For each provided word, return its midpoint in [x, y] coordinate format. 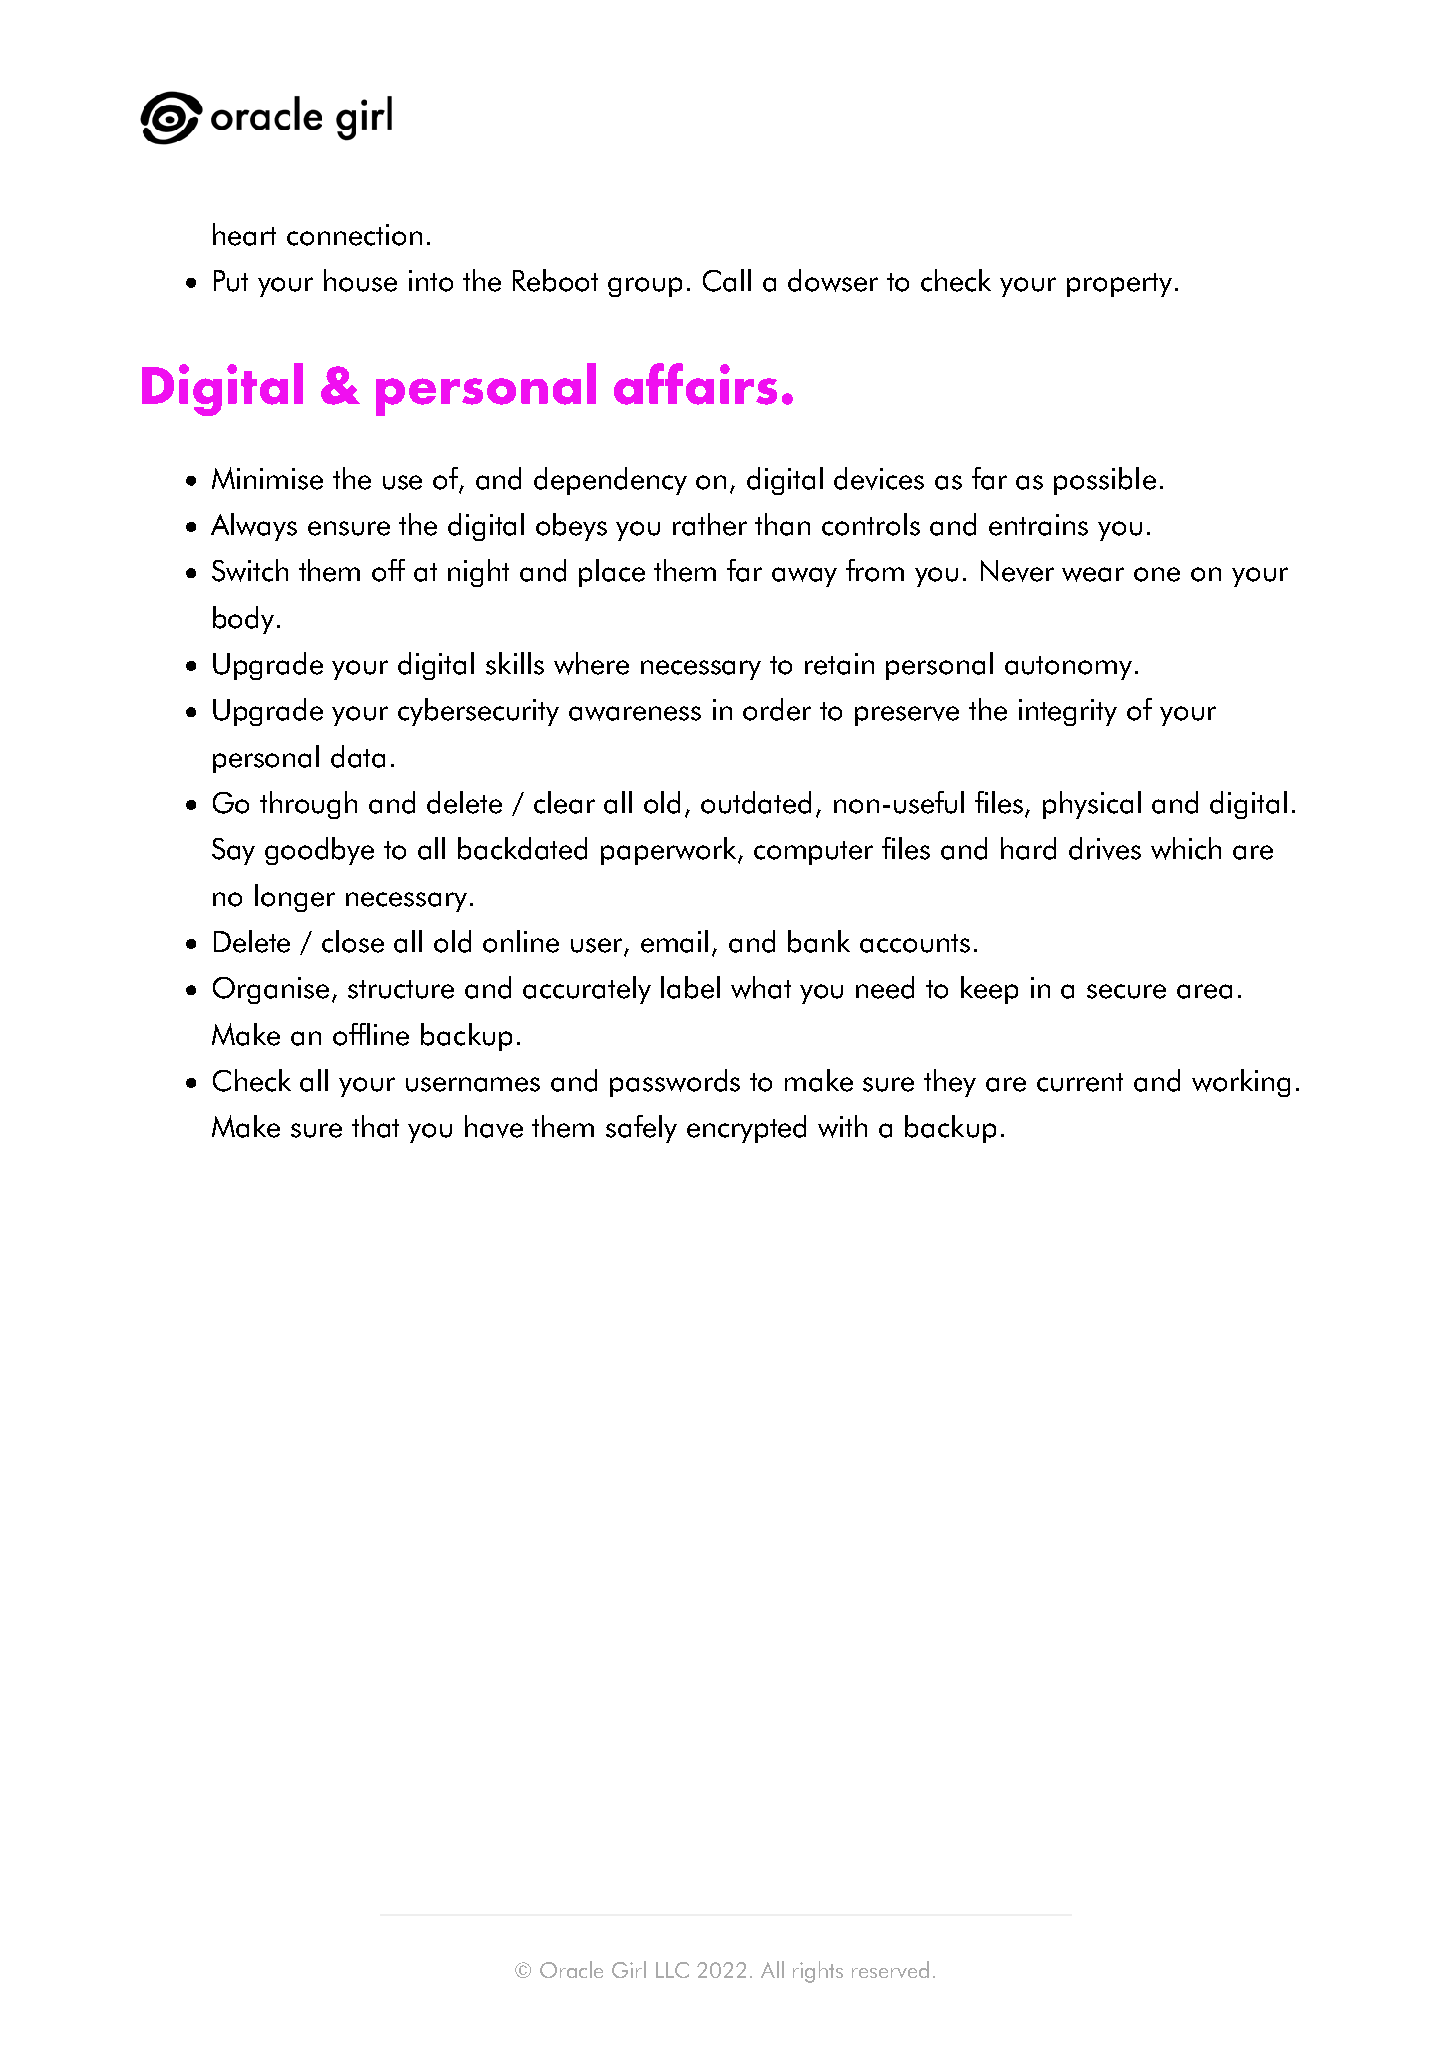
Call [727, 280]
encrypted [746, 1129]
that [375, 1126]
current [1080, 1082]
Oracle [571, 1969]
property [1119, 285]
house [360, 280]
